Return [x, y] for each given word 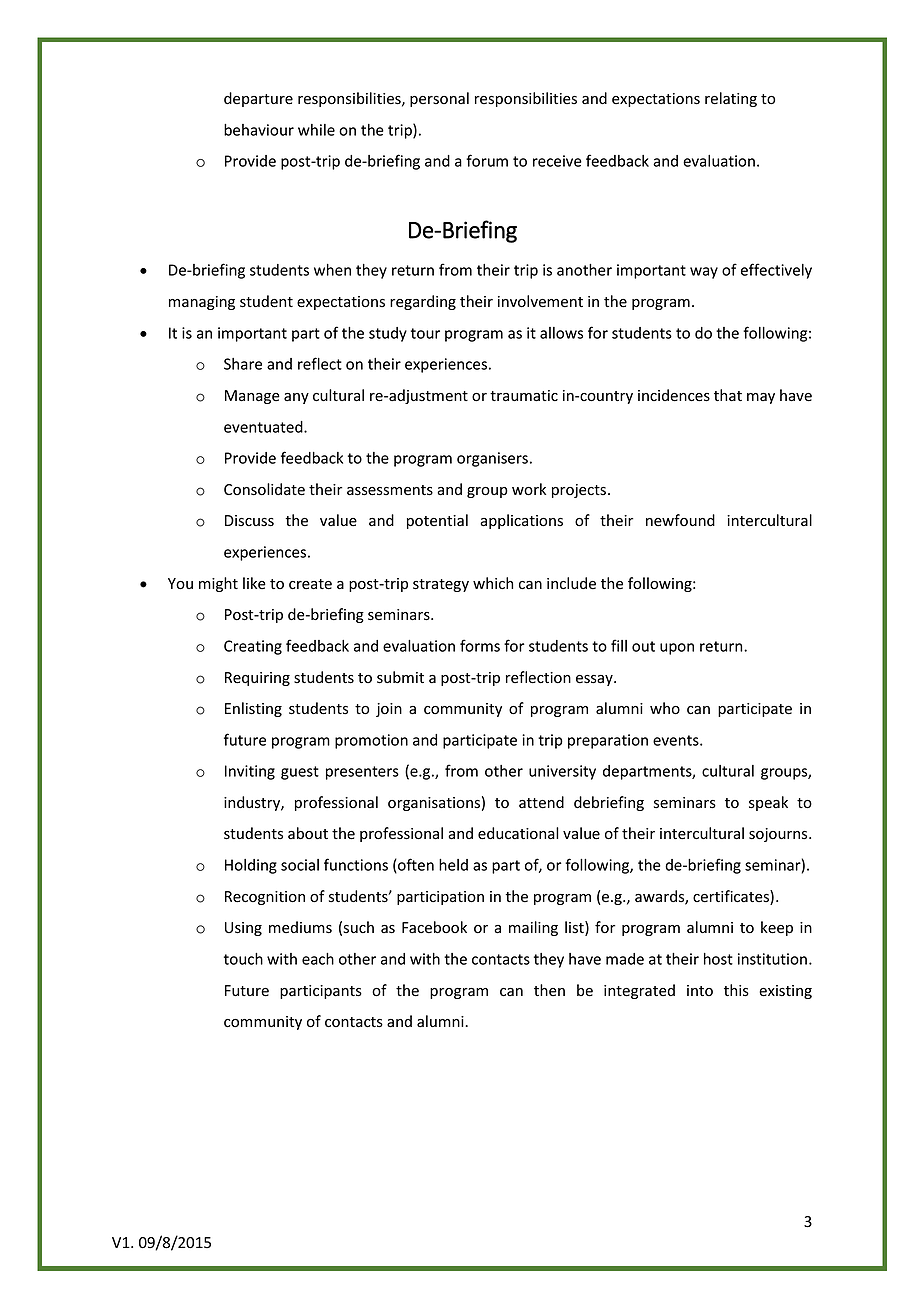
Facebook [434, 927]
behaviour [259, 130]
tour [425, 333]
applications [521, 521]
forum [487, 160]
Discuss [249, 521]
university [562, 772]
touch [243, 959]
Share [243, 364]
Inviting [250, 772]
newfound [680, 520]
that [728, 395]
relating [731, 99]
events [677, 740]
